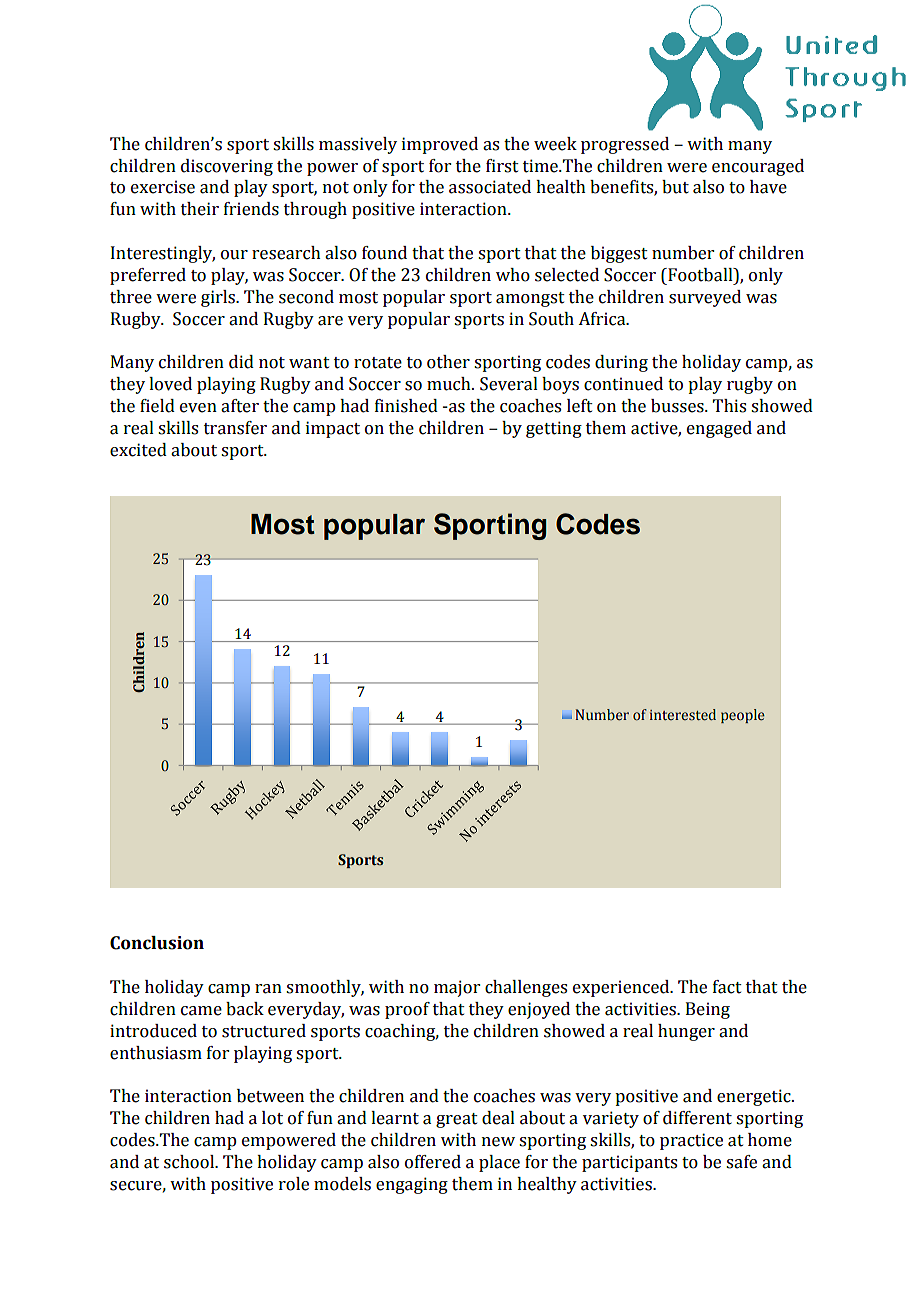  Describe the element at coordinates (190, 1162) in the screenshot. I see `school` at that location.
